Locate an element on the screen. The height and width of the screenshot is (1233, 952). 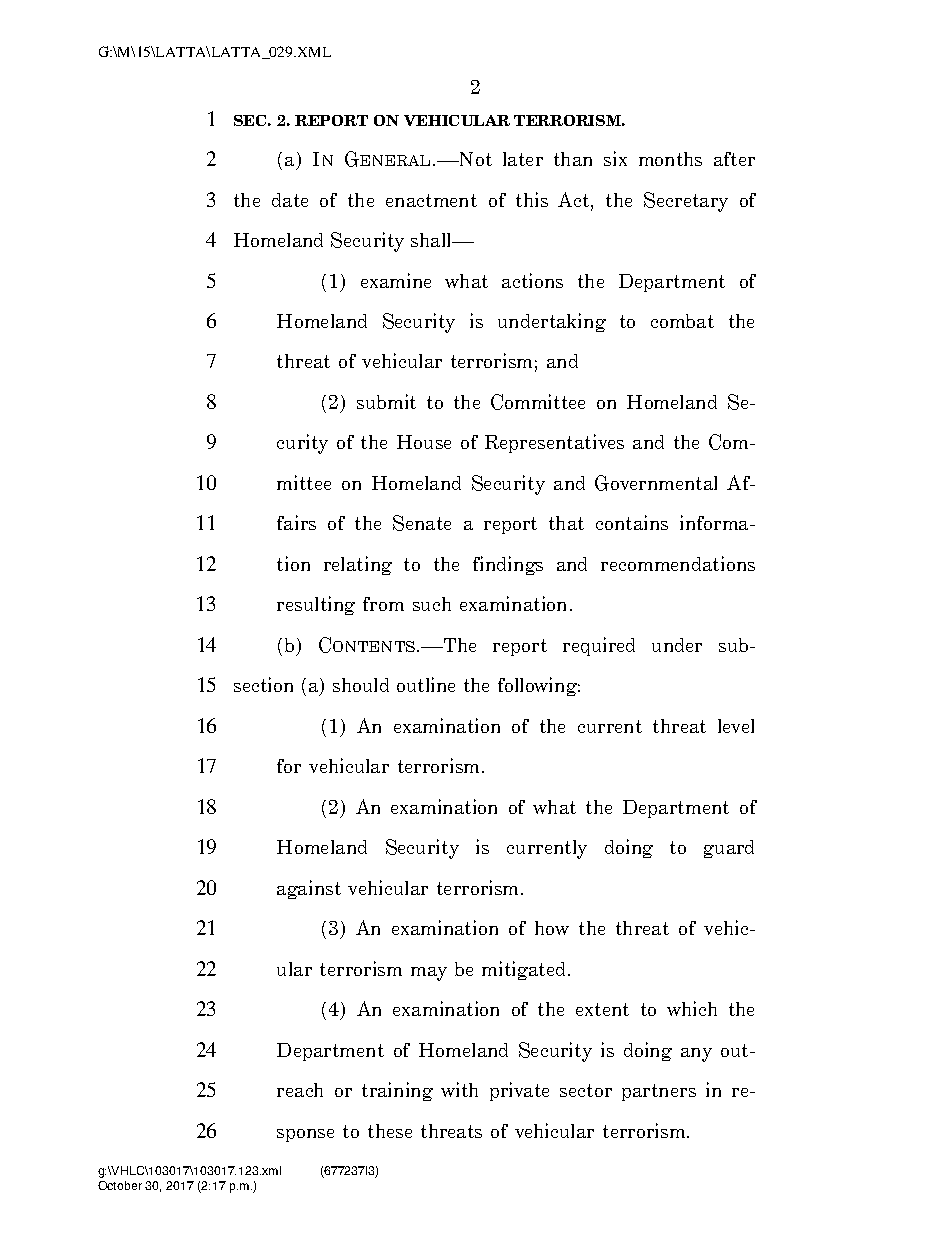
these is located at coordinates (390, 1131).
